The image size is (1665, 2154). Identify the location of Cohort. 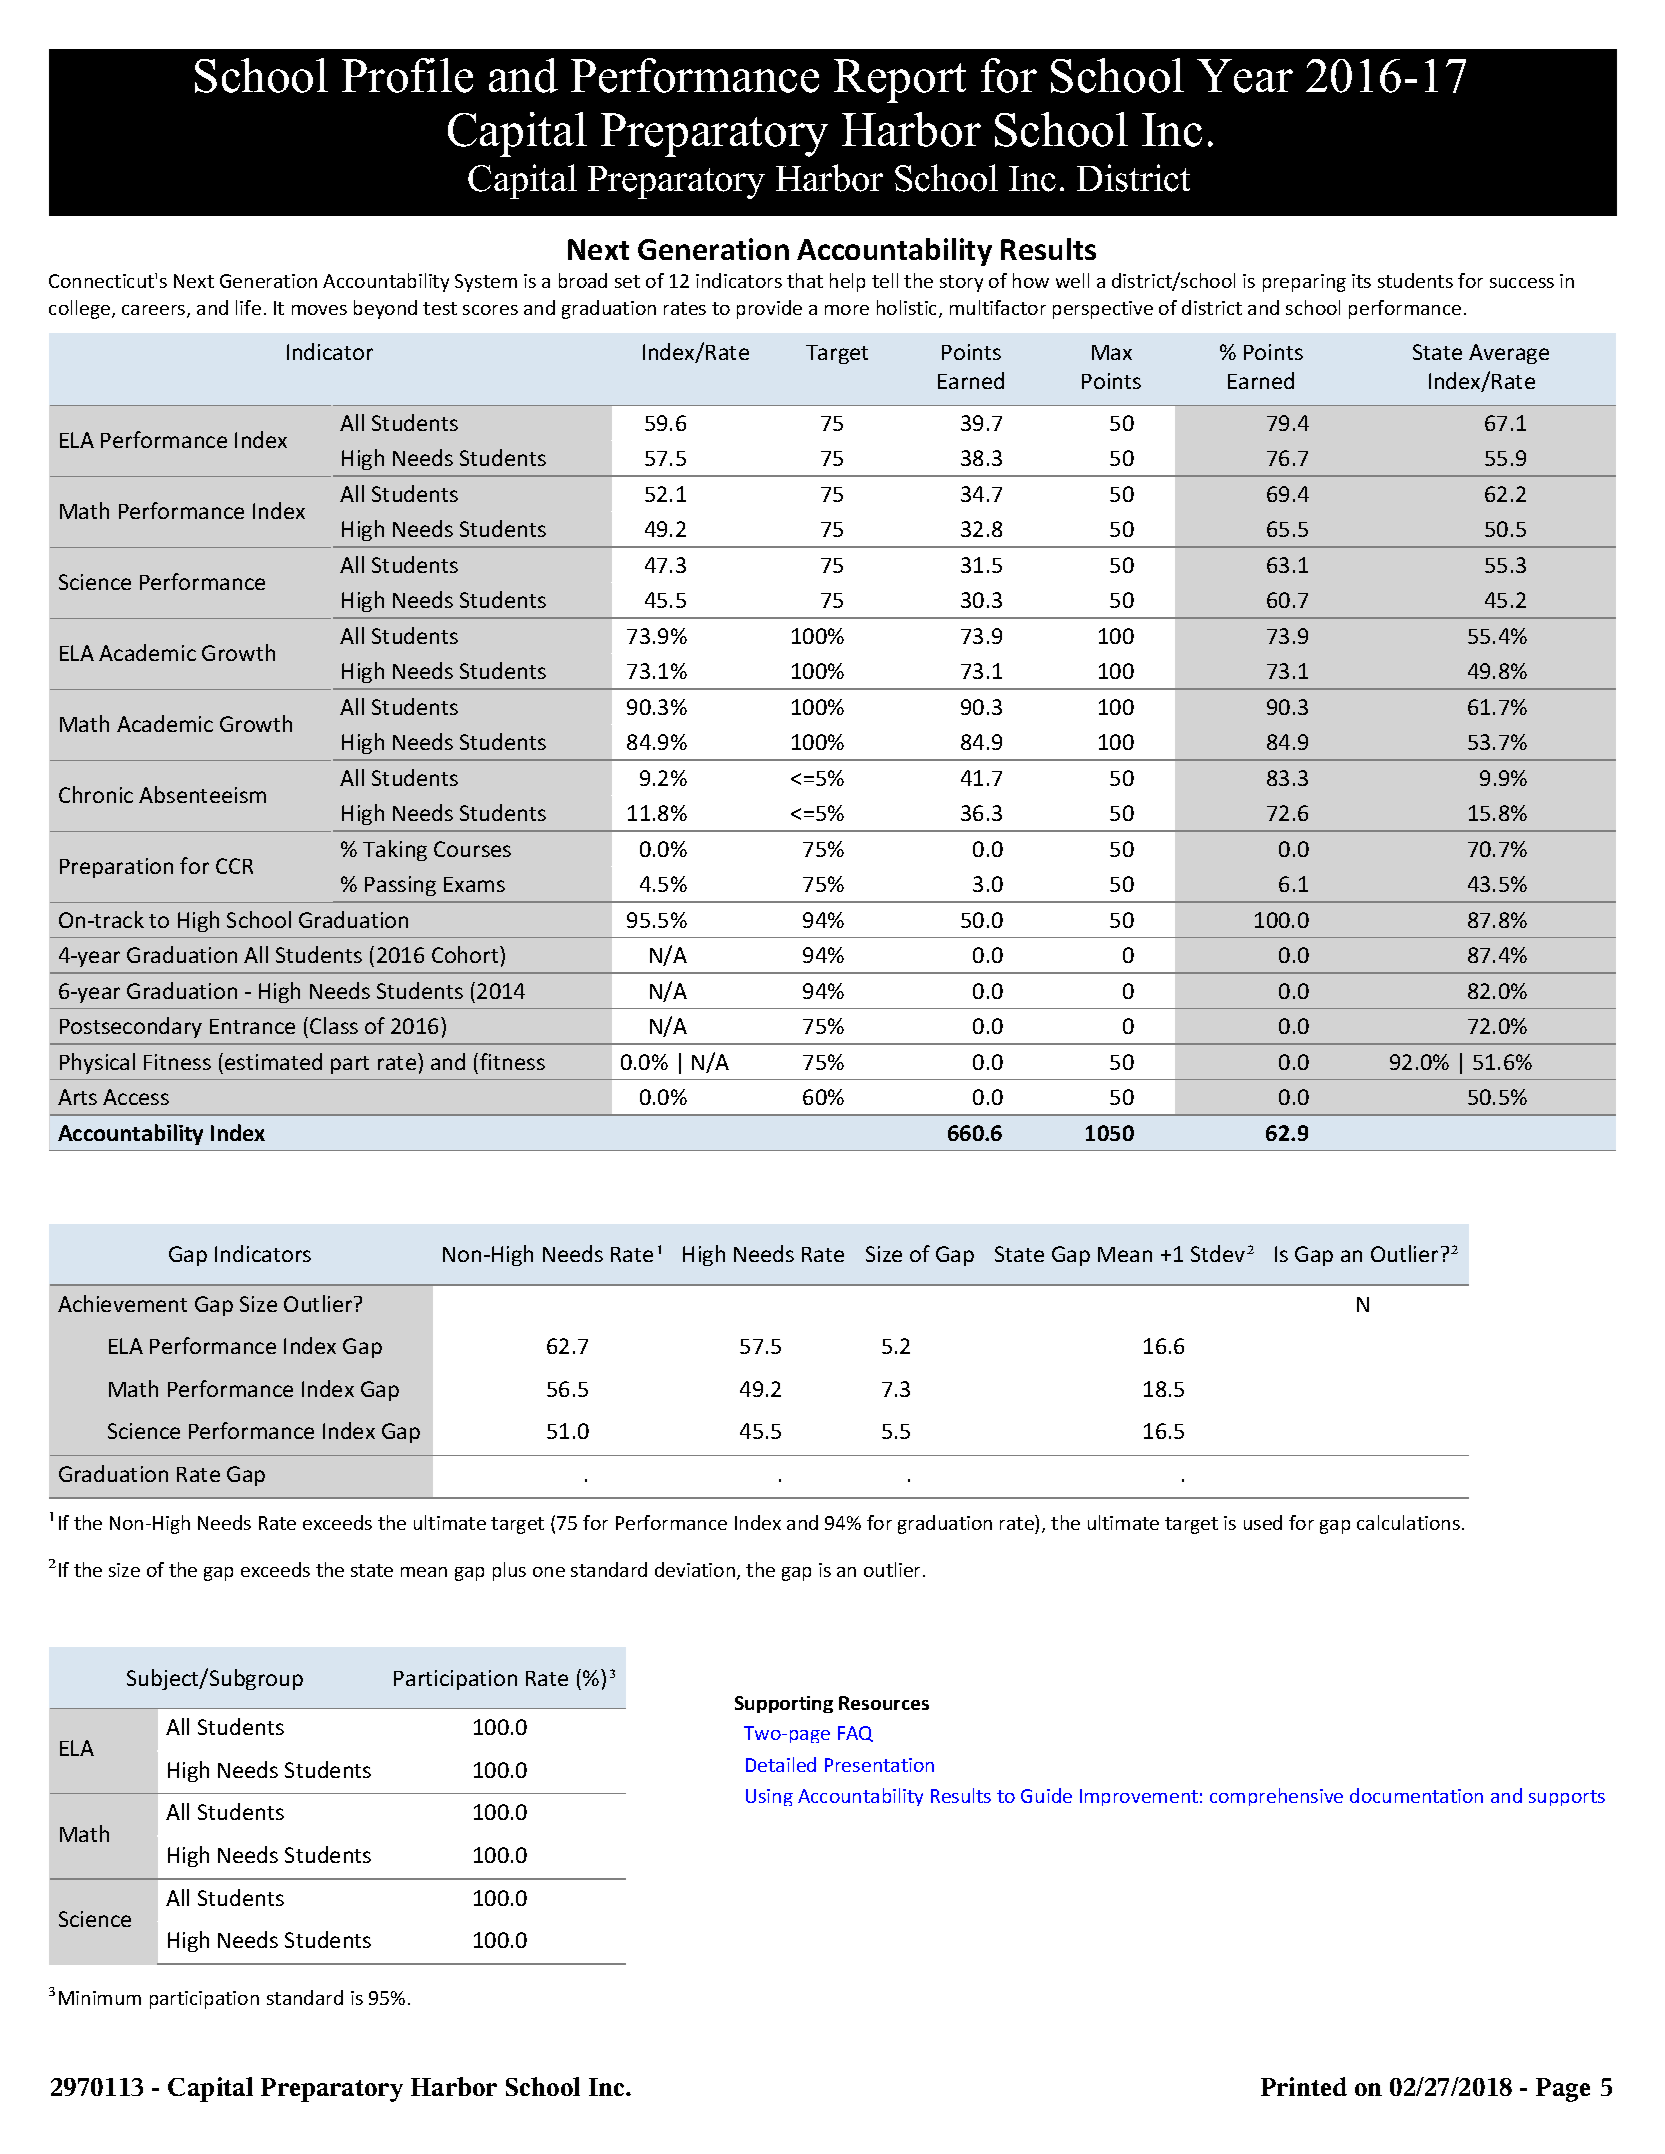
(466, 954).
